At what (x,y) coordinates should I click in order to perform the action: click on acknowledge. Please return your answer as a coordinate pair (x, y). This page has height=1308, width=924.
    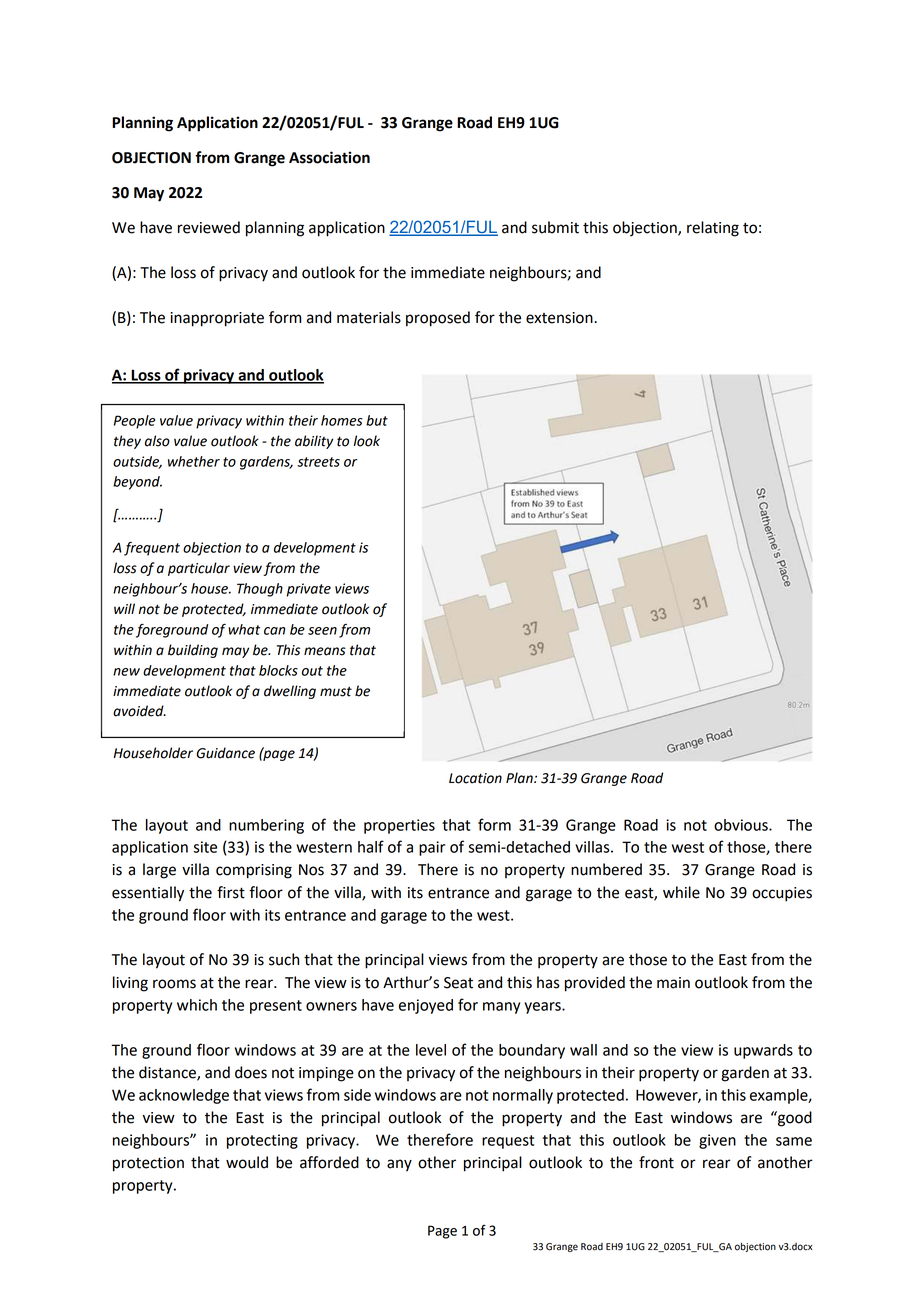
    Looking at the image, I should click on (184, 1096).
